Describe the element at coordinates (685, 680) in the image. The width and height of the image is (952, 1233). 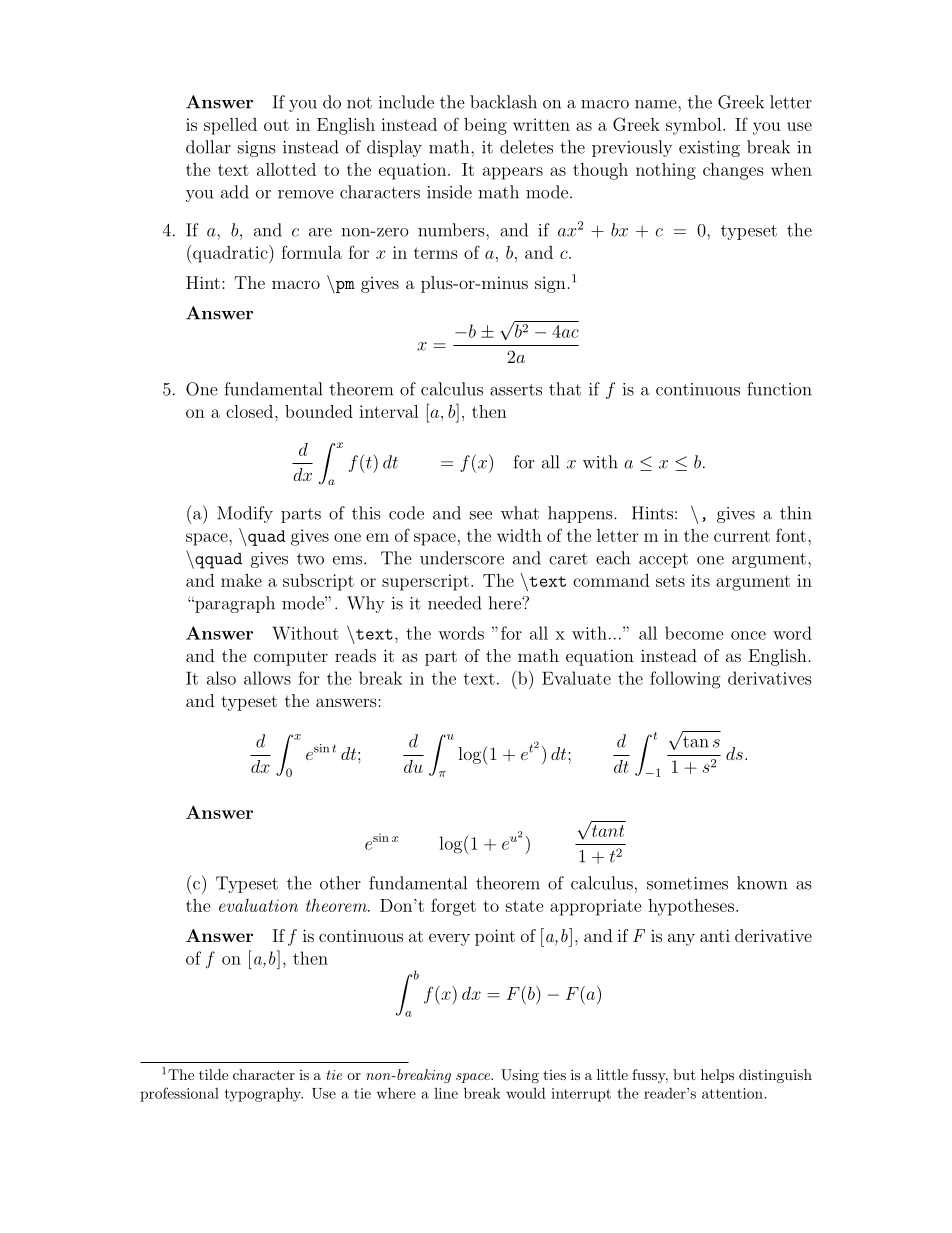
I see `following` at that location.
